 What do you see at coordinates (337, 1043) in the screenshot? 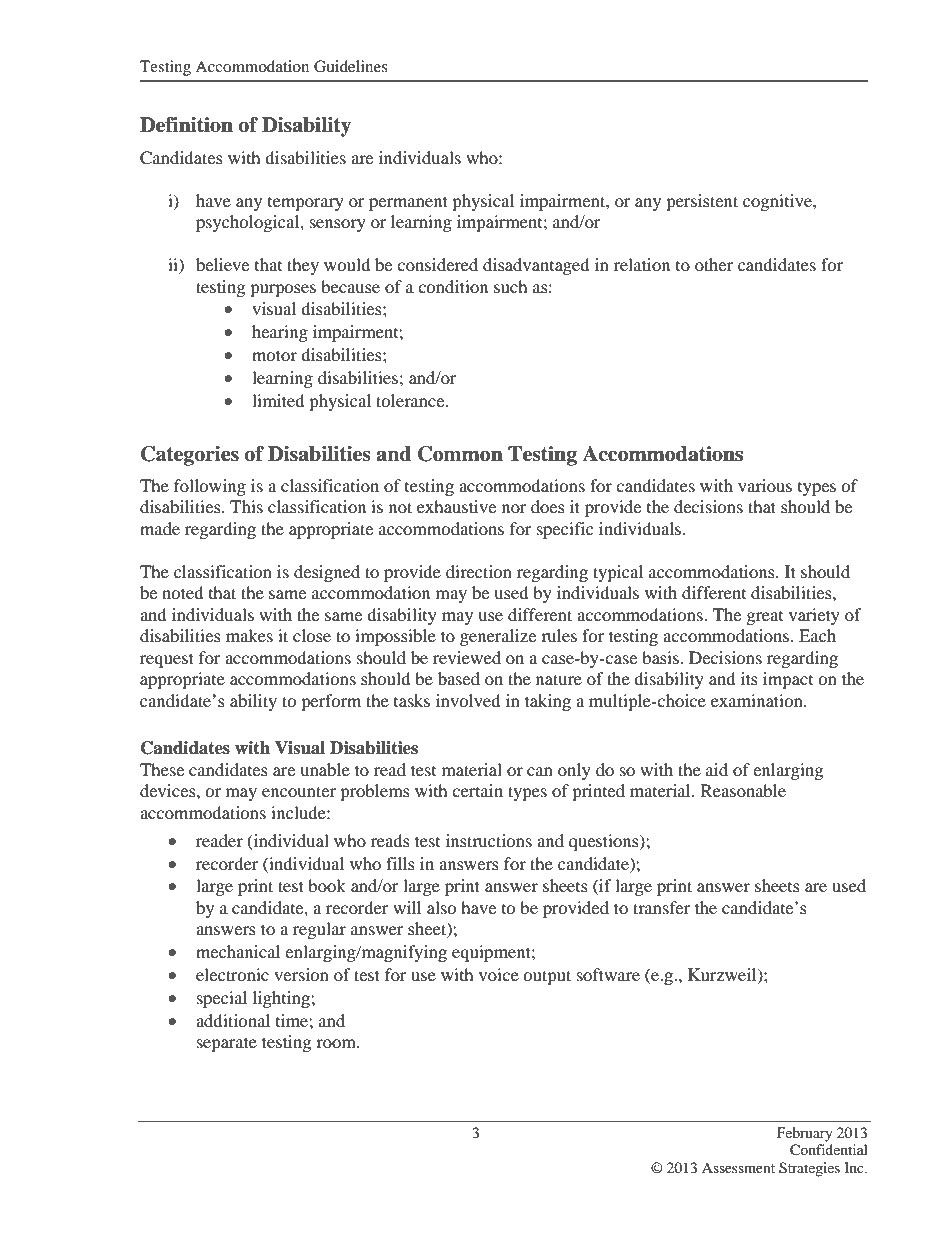
I see `room` at bounding box center [337, 1043].
